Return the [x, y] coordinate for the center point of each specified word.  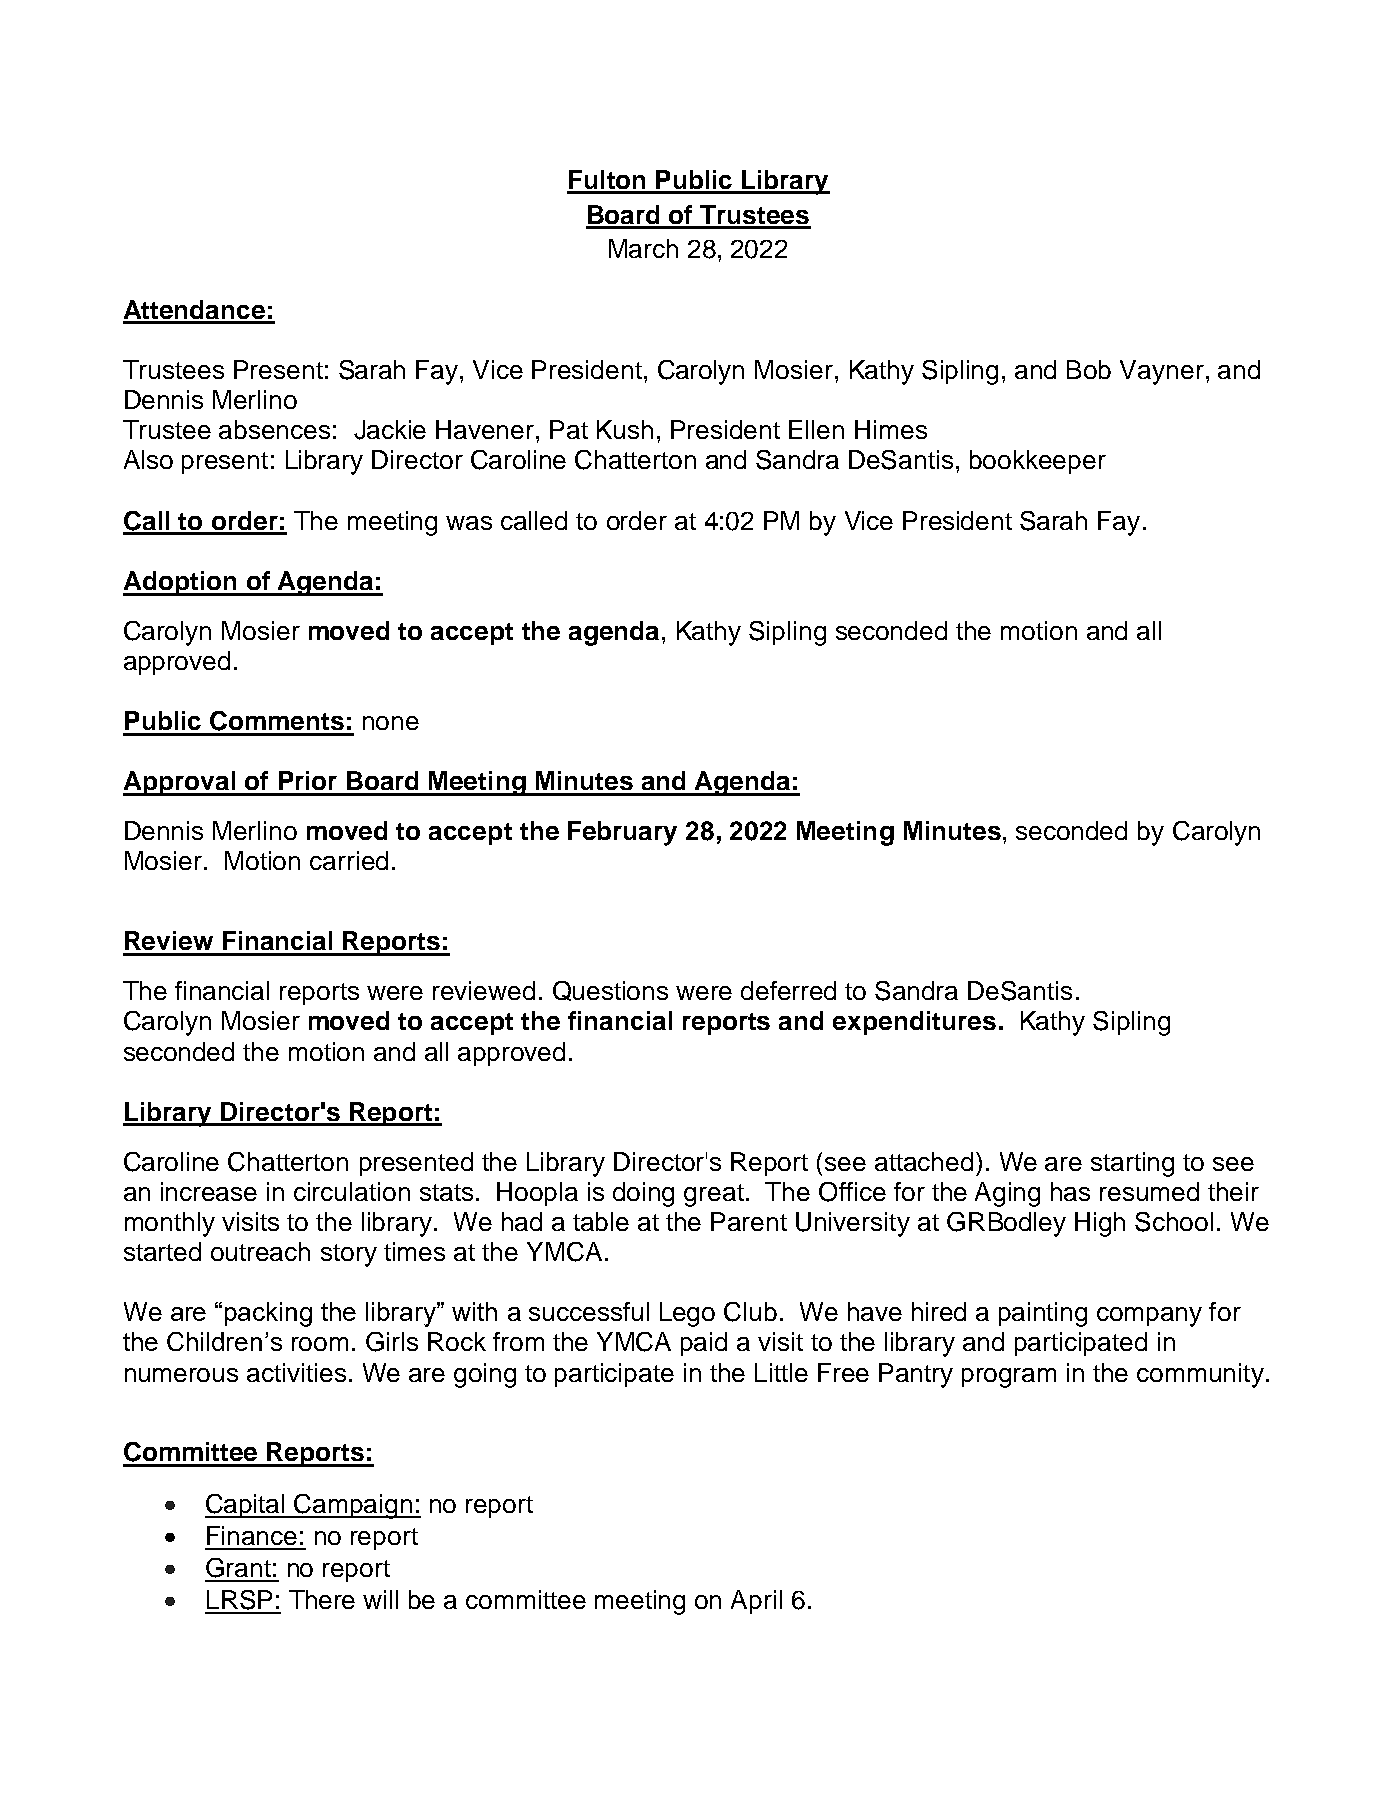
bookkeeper [1038, 462]
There [322, 1599]
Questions [610, 991]
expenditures [914, 1023]
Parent [749, 1221]
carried [349, 860]
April [756, 1602]
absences [274, 429]
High [1100, 1224]
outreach [260, 1251]
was [469, 523]
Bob [1089, 369]
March [643, 248]
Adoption [181, 583]
